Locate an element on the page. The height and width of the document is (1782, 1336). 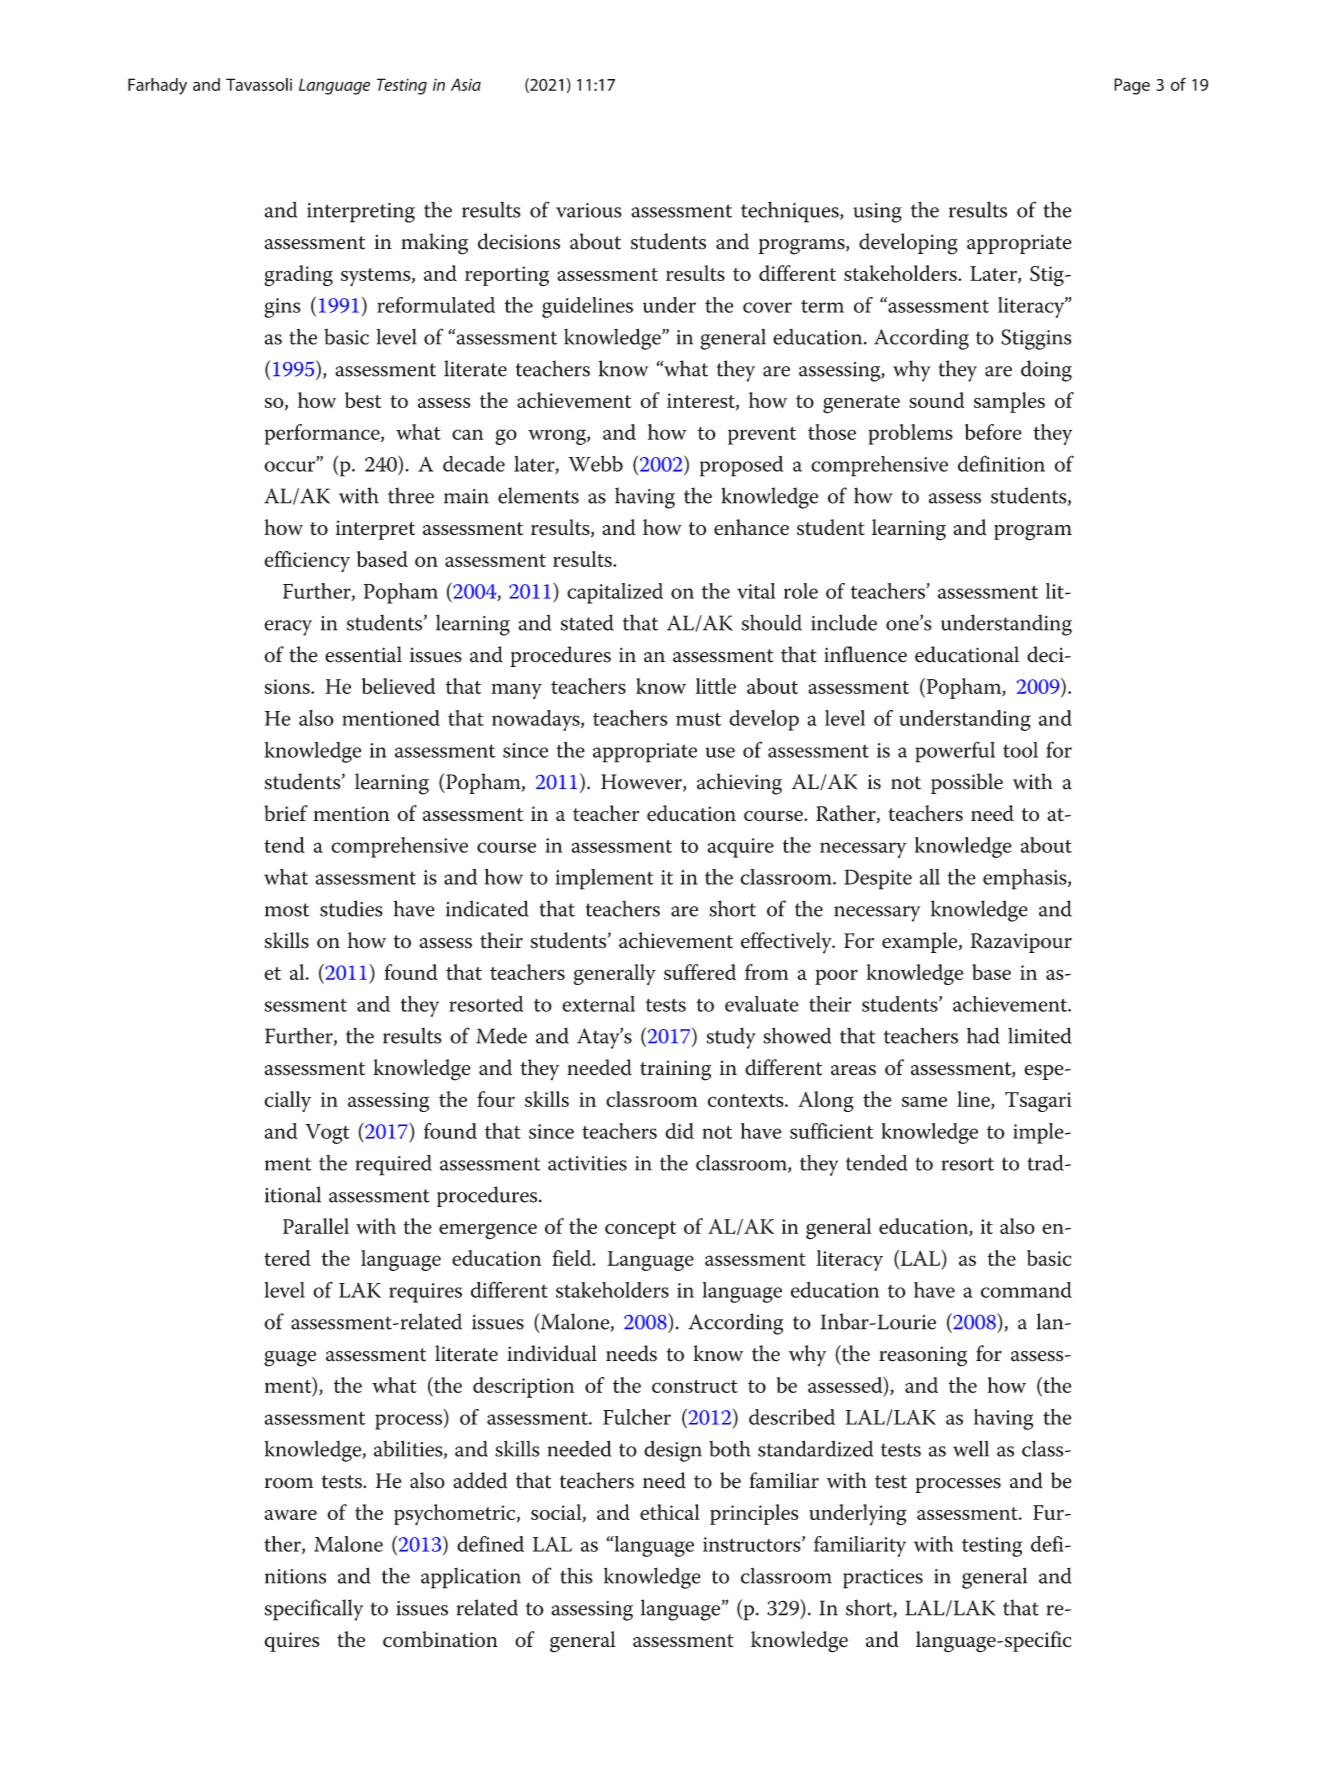
tool is located at coordinates (1020, 750).
